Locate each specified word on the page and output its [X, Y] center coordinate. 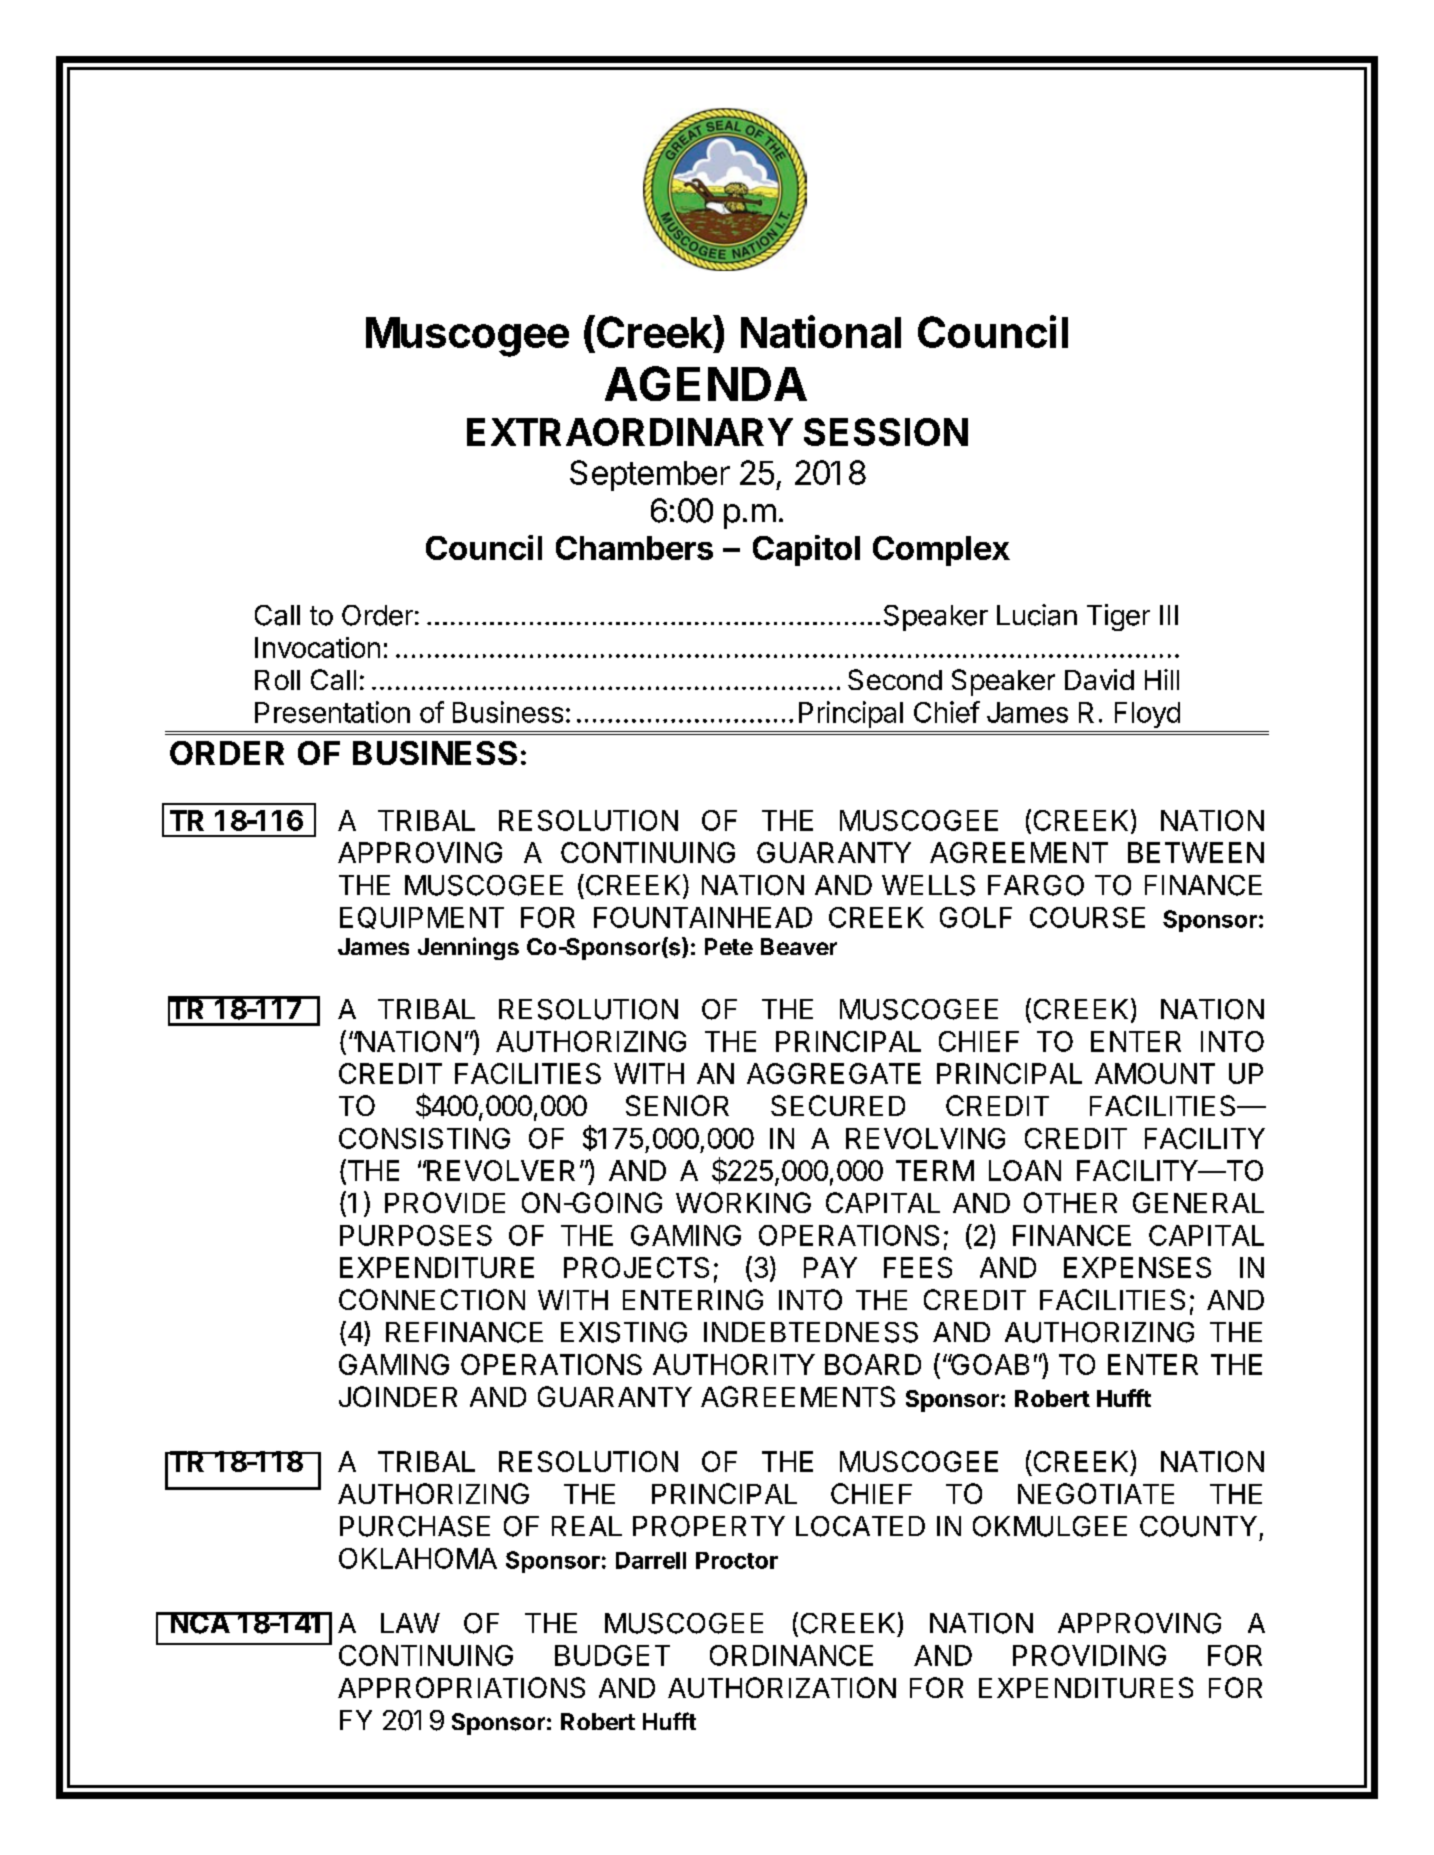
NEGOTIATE [1096, 1493]
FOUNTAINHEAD [703, 917]
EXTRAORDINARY [630, 432]
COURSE [1087, 917]
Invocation [317, 647]
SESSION [886, 432]
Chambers [634, 548]
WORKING [743, 1202]
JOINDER [398, 1396]
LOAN [1025, 1170]
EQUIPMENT [422, 918]
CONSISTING [424, 1138]
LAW [410, 1623]
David [1099, 679]
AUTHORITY [734, 1364]
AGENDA [706, 383]
